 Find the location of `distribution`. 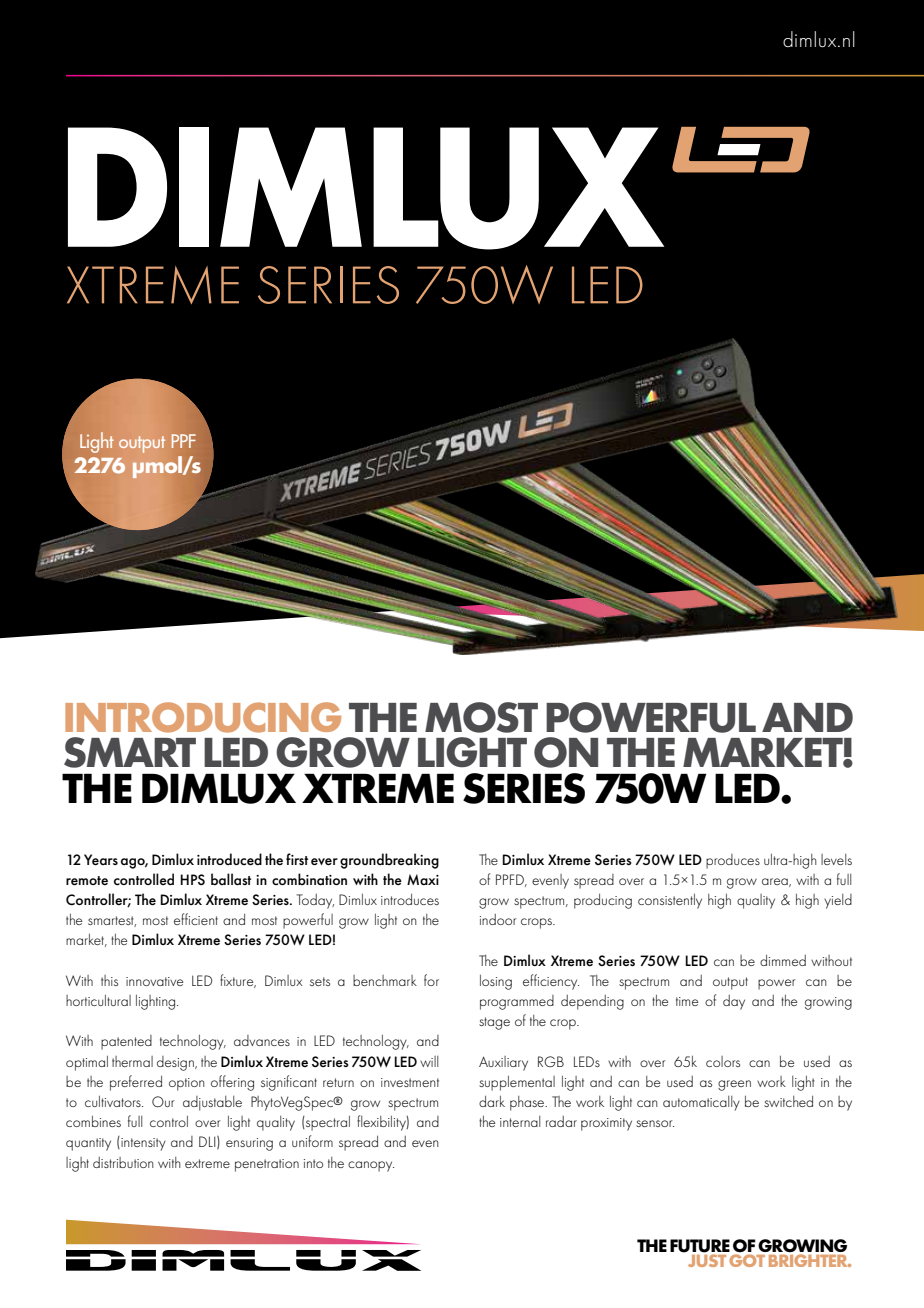

distribution is located at coordinates (123, 1162).
